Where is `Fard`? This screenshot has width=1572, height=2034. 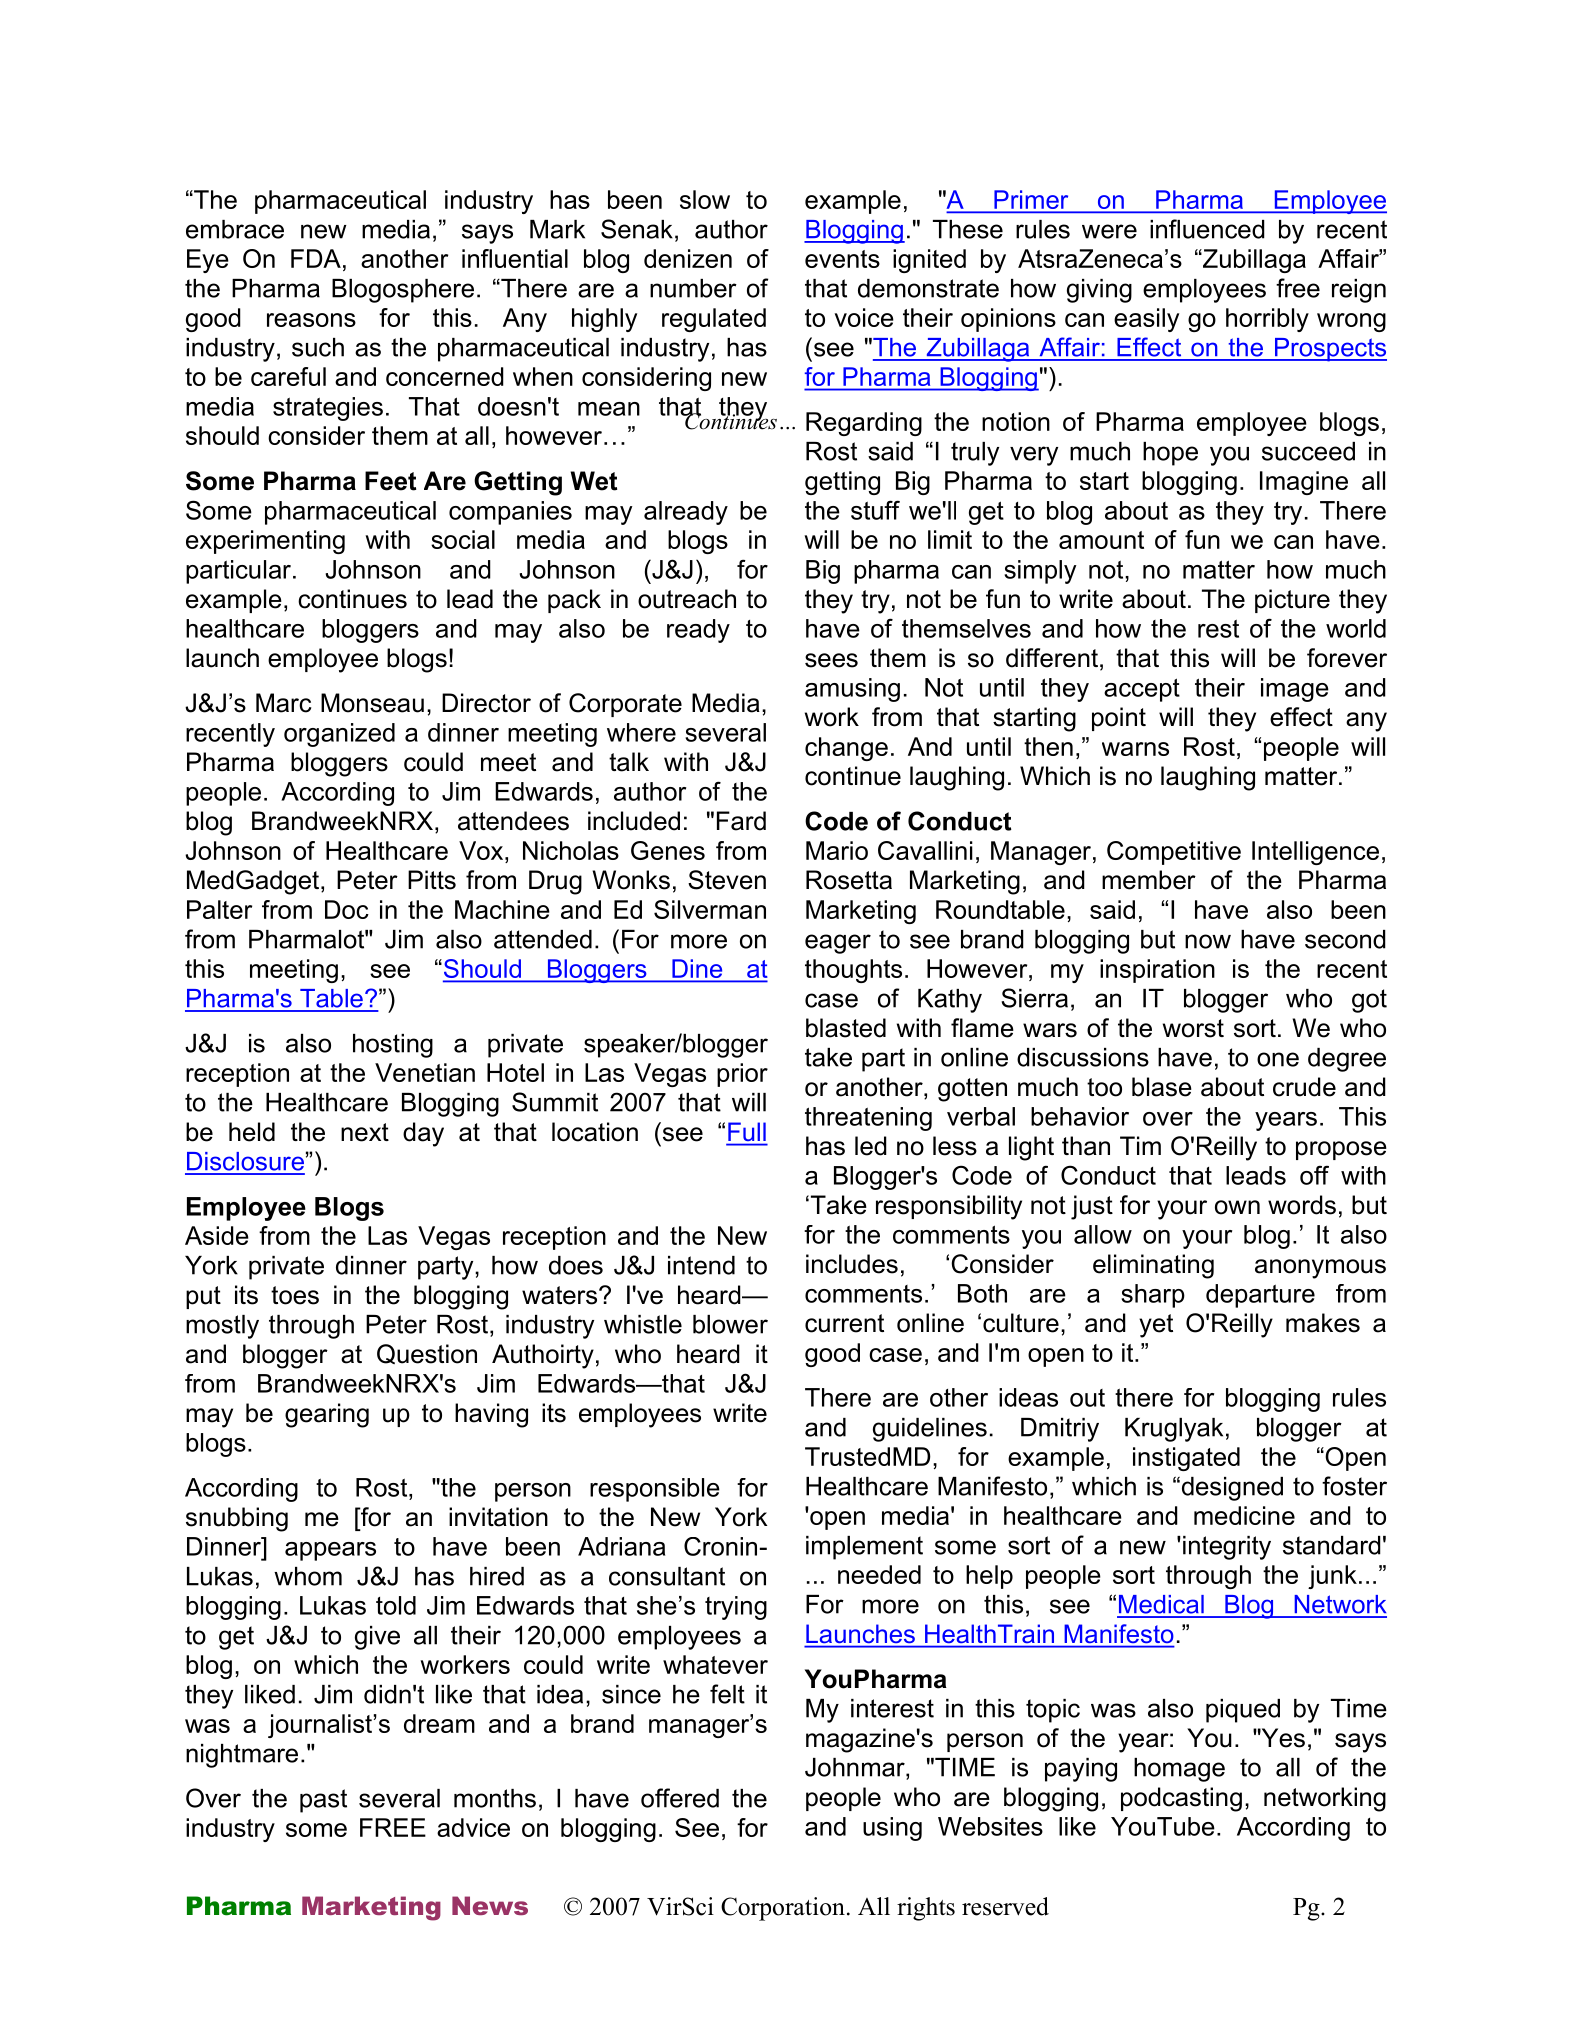 Fard is located at coordinates (741, 821).
